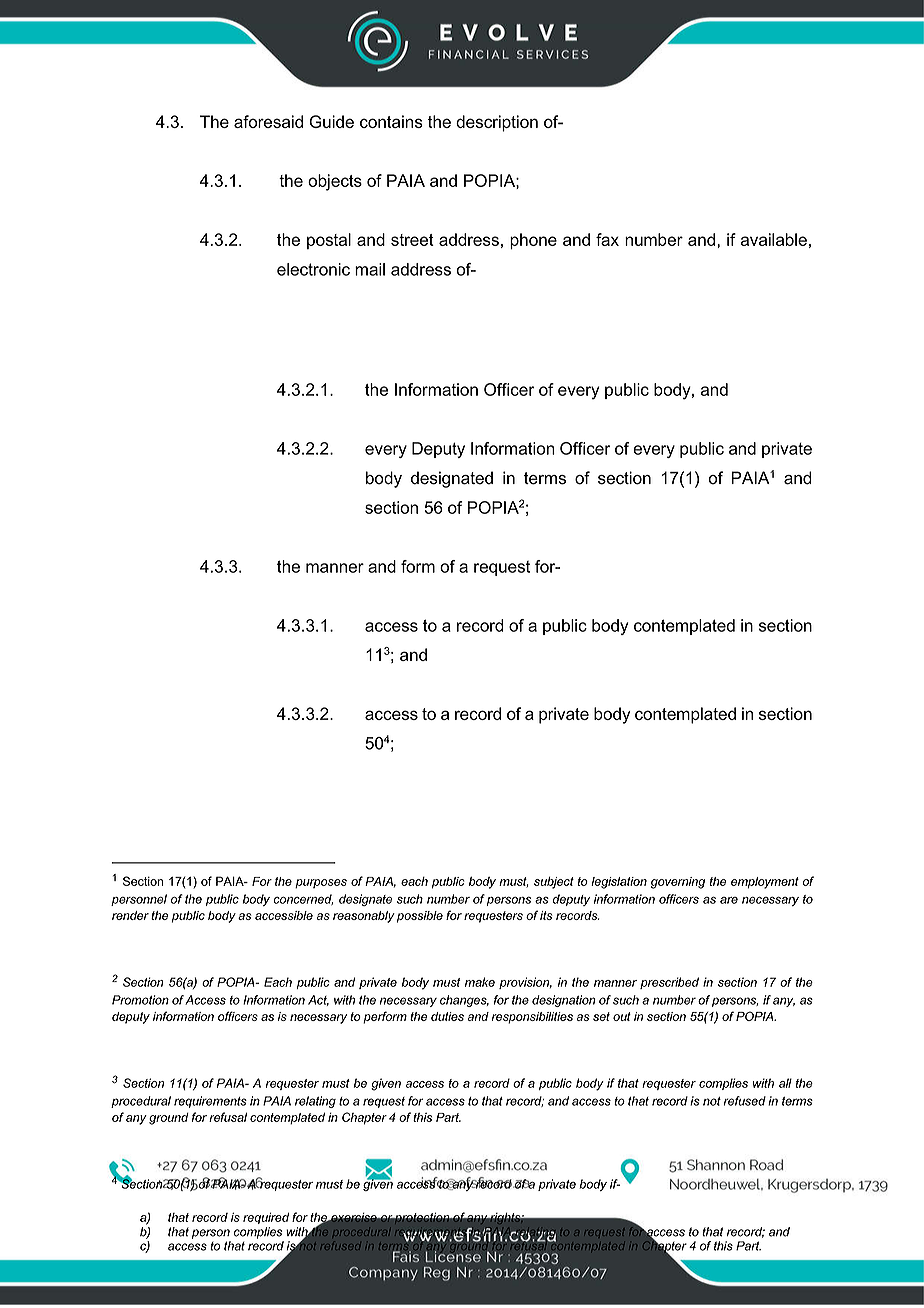 This screenshot has height=1308, width=924. Describe the element at coordinates (266, 1218) in the screenshot. I see `required` at that location.
